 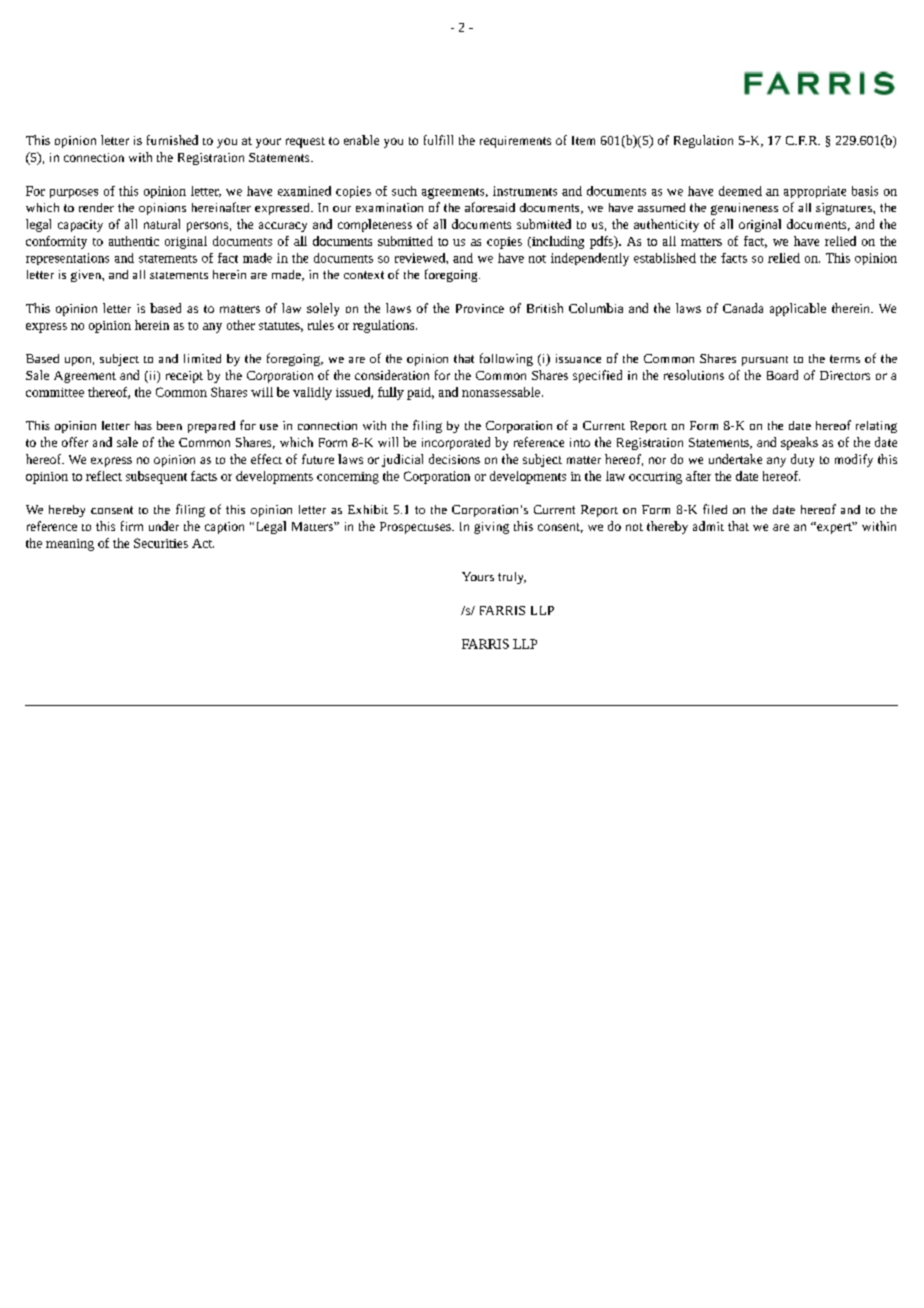 What do you see at coordinates (67, 259) in the screenshot?
I see `representations` at bounding box center [67, 259].
